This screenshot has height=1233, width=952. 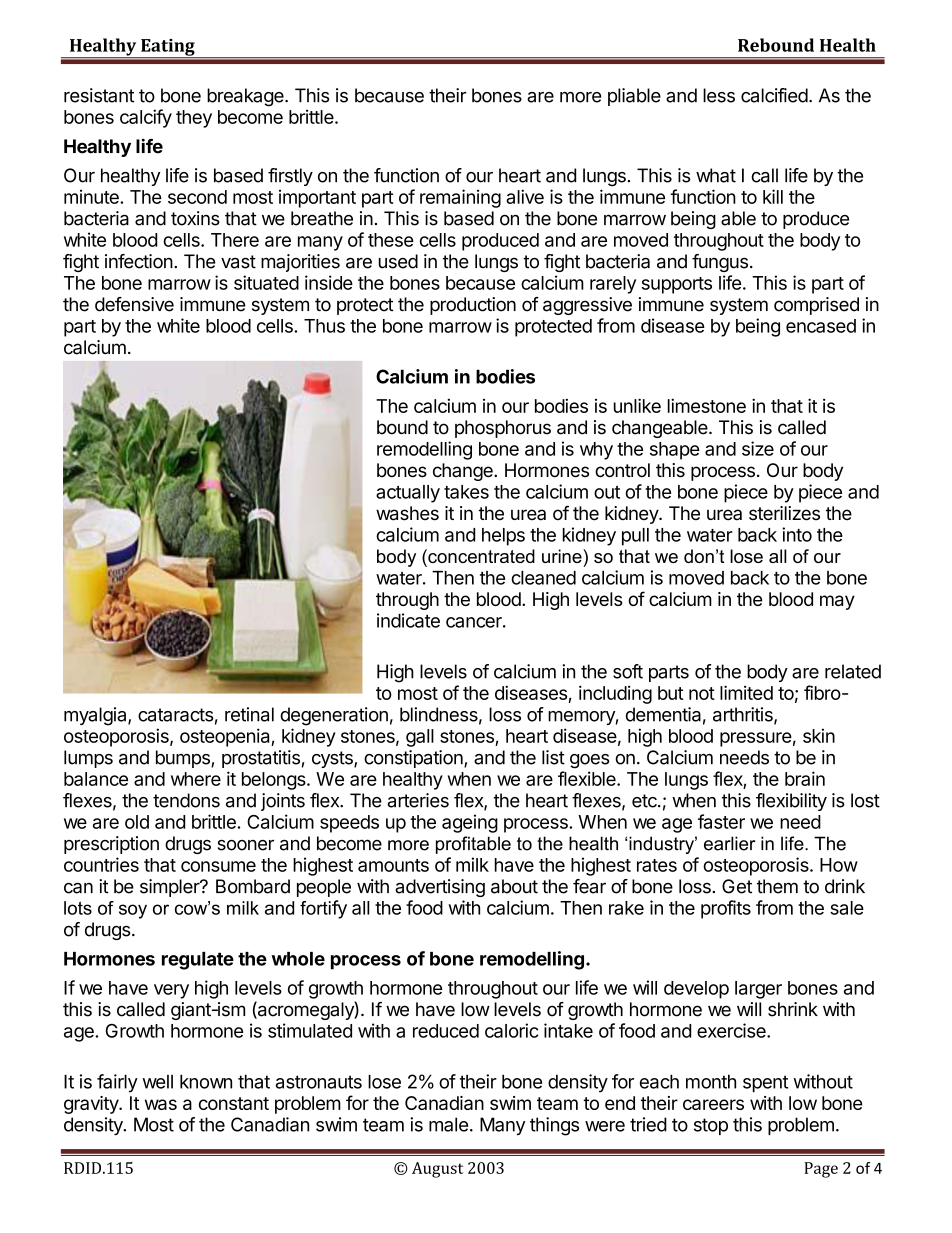 I want to click on Eating, so click(x=168, y=48).
